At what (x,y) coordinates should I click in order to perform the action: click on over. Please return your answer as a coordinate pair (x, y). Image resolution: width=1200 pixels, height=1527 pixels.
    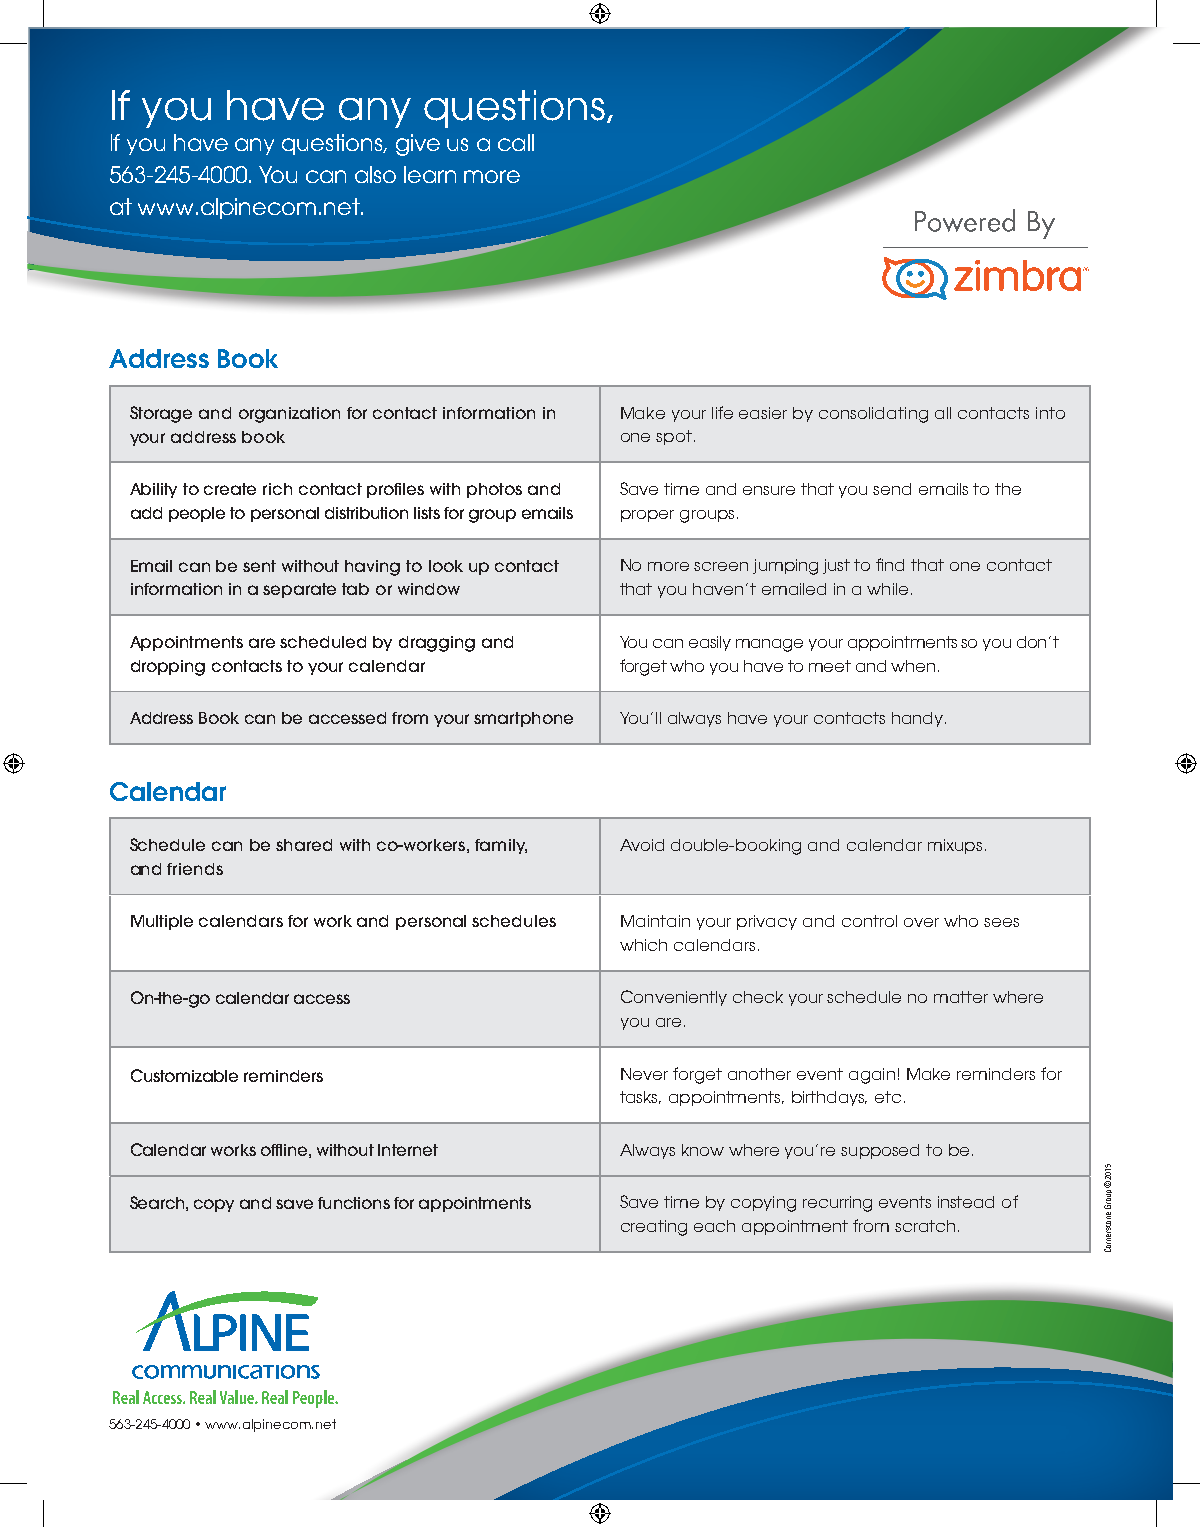
    Looking at the image, I should click on (921, 922).
